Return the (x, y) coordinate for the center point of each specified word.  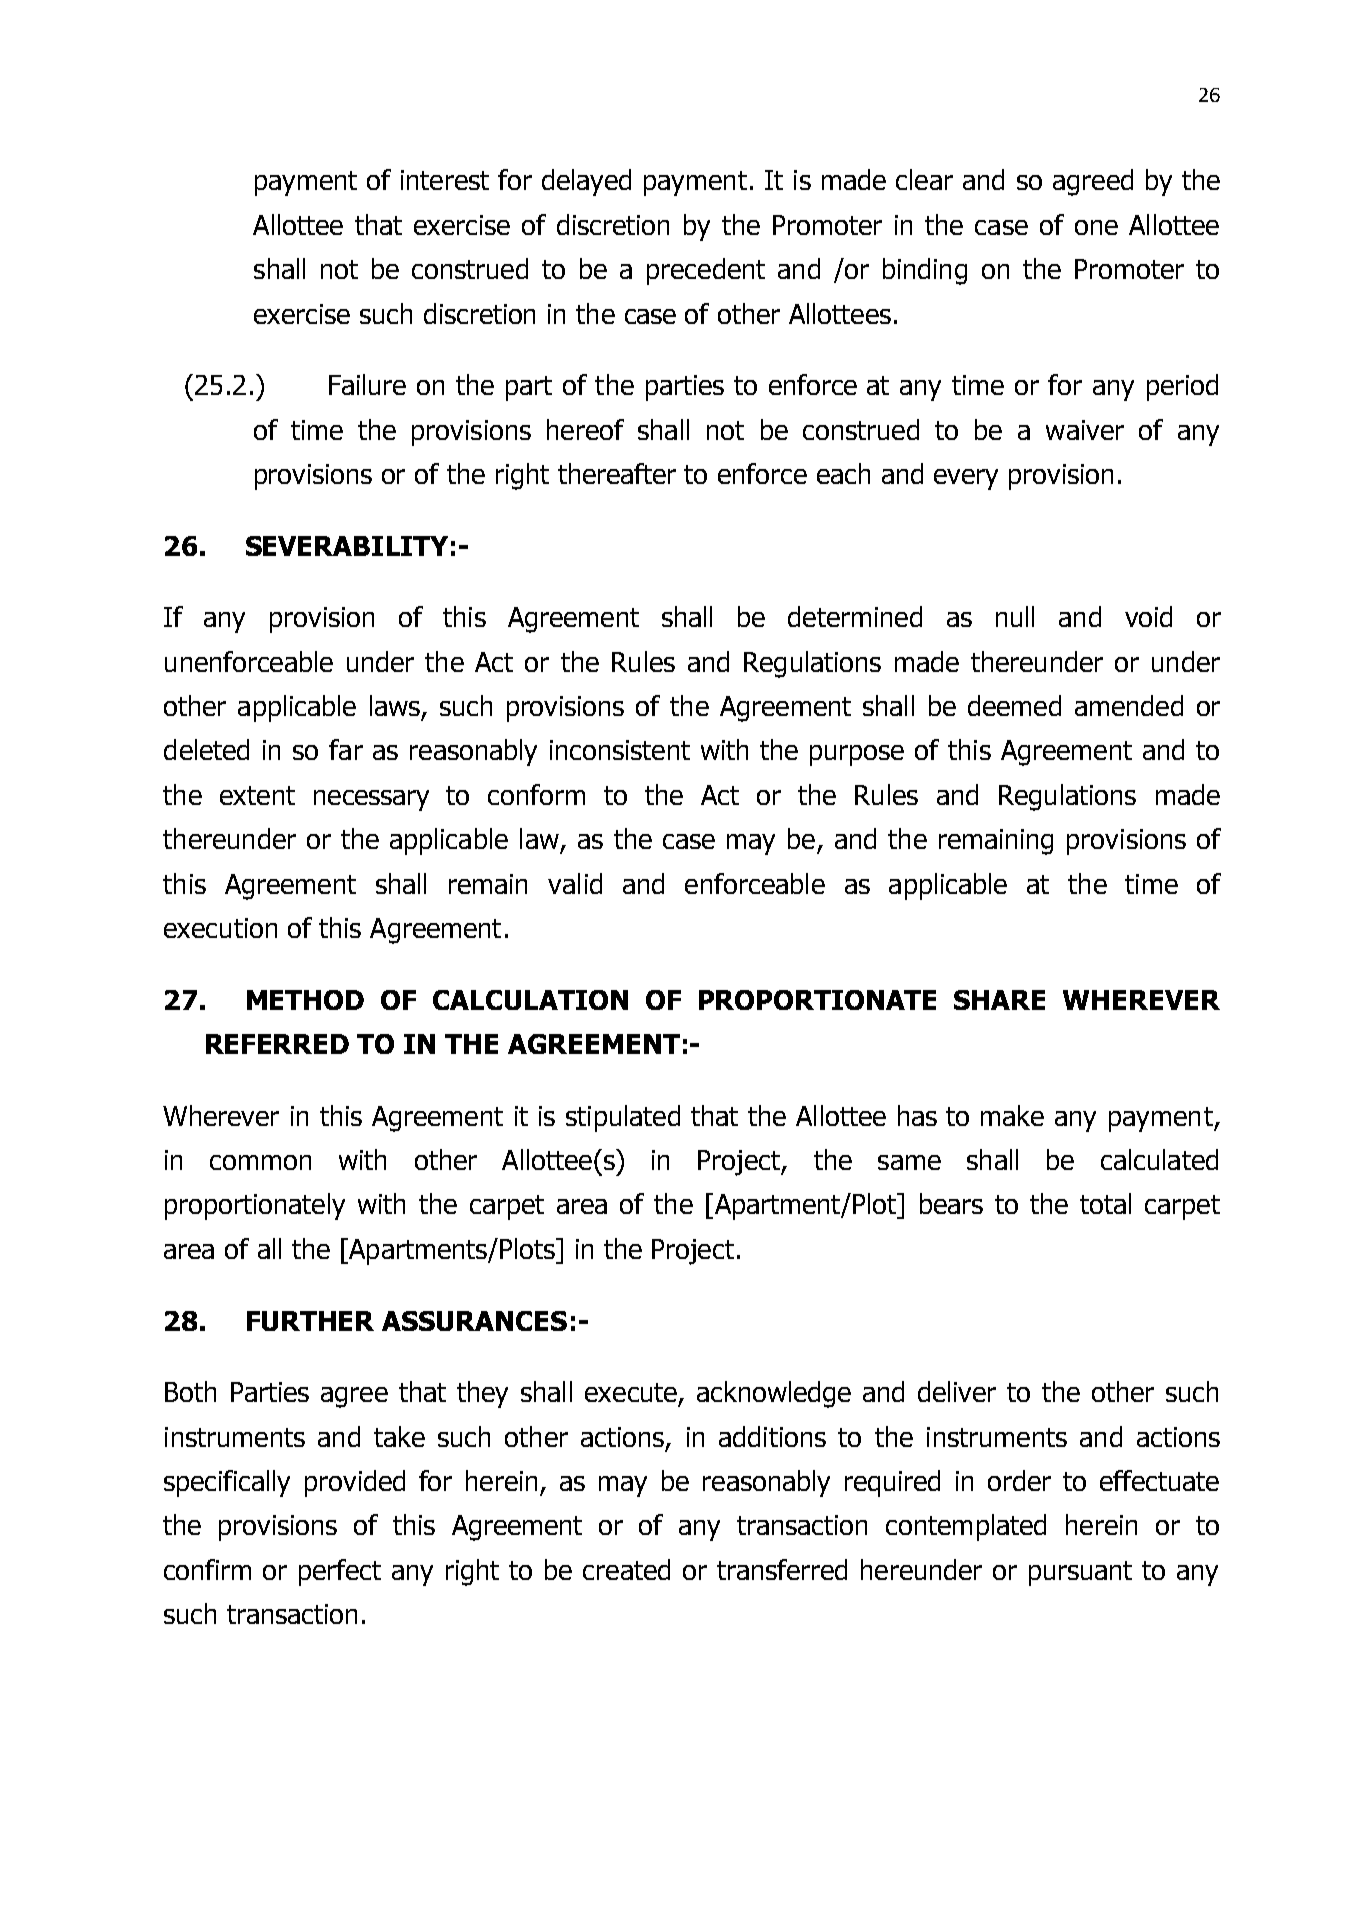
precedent (706, 271)
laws (395, 705)
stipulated (623, 1118)
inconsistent (620, 750)
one (1096, 227)
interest (445, 180)
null (1015, 616)
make (1012, 1115)
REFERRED (277, 1044)
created (626, 1569)
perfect (340, 1572)
